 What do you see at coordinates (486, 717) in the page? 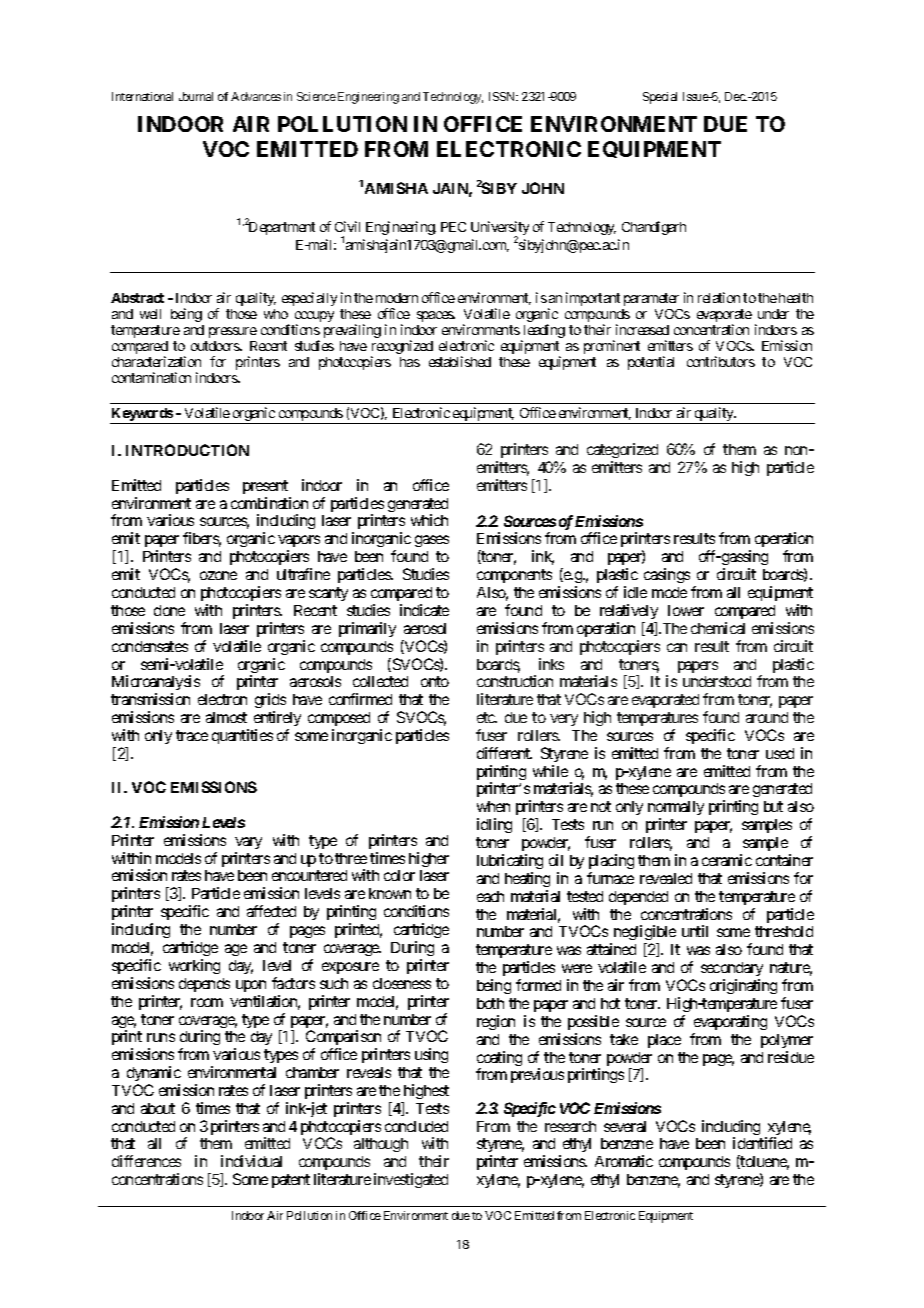
I see `etc` at bounding box center [486, 717].
